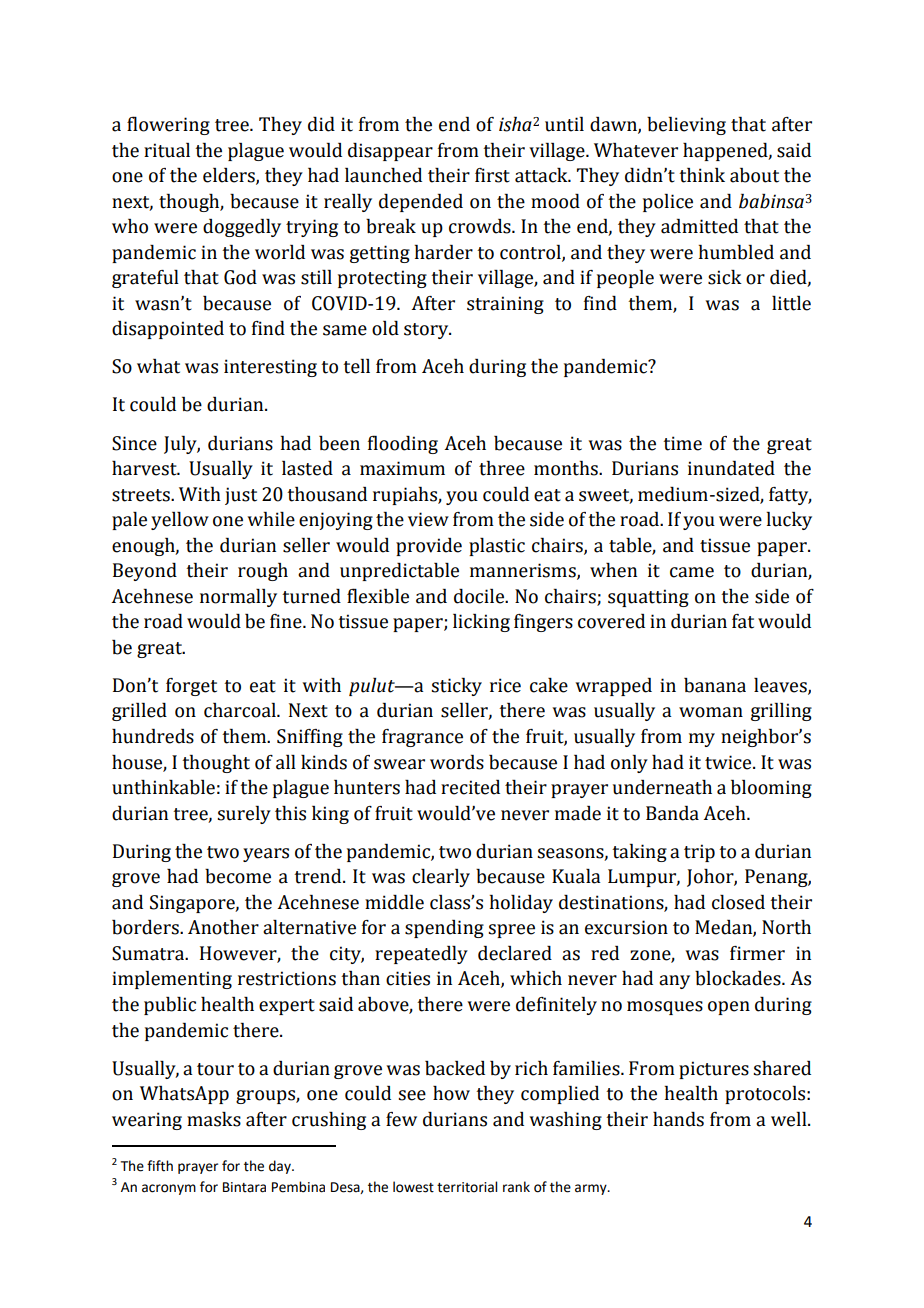 The image size is (924, 1308). Describe the element at coordinates (214, 1119) in the screenshot. I see `masks` at that location.
